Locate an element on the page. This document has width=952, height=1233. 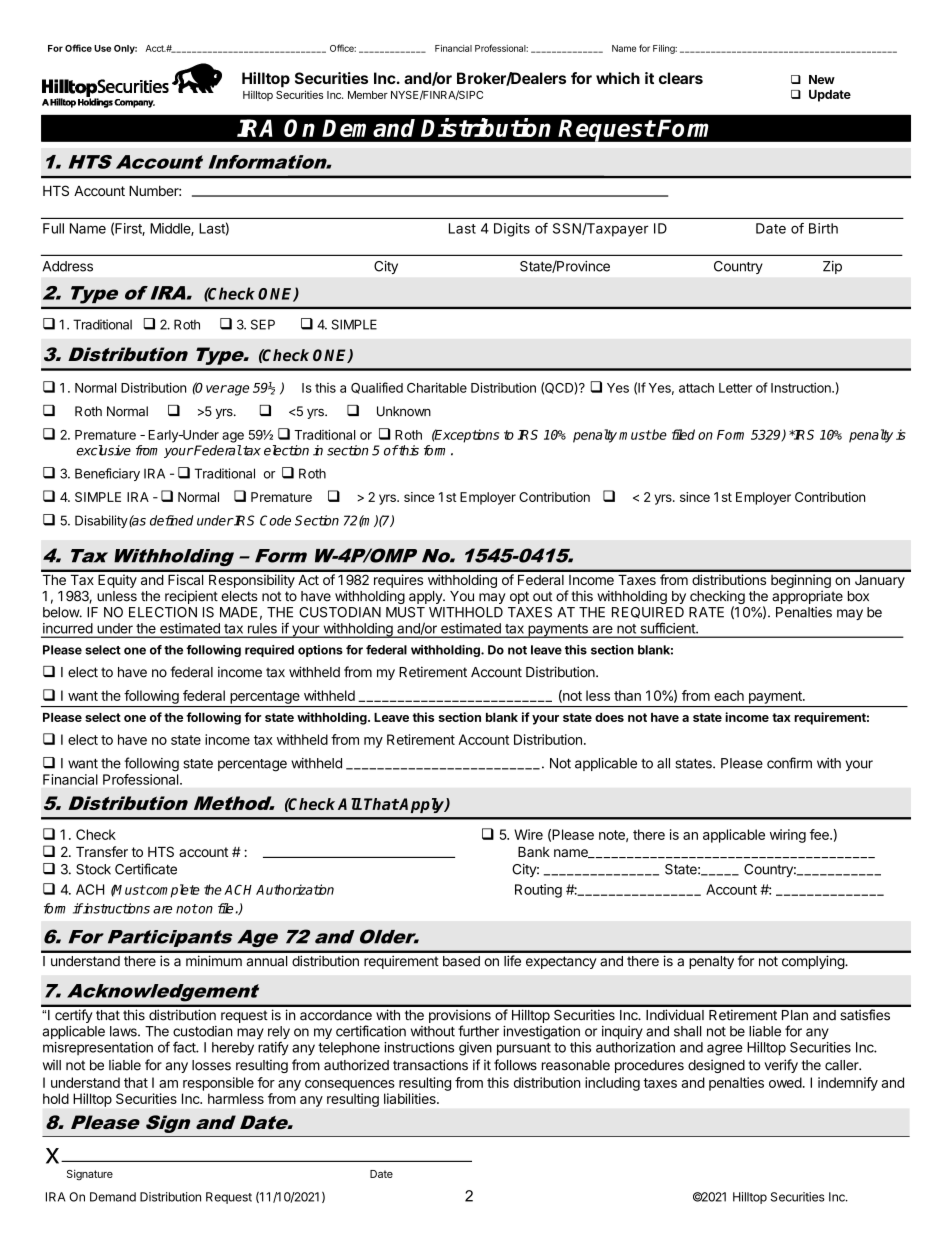
Unknown is located at coordinates (404, 411).
